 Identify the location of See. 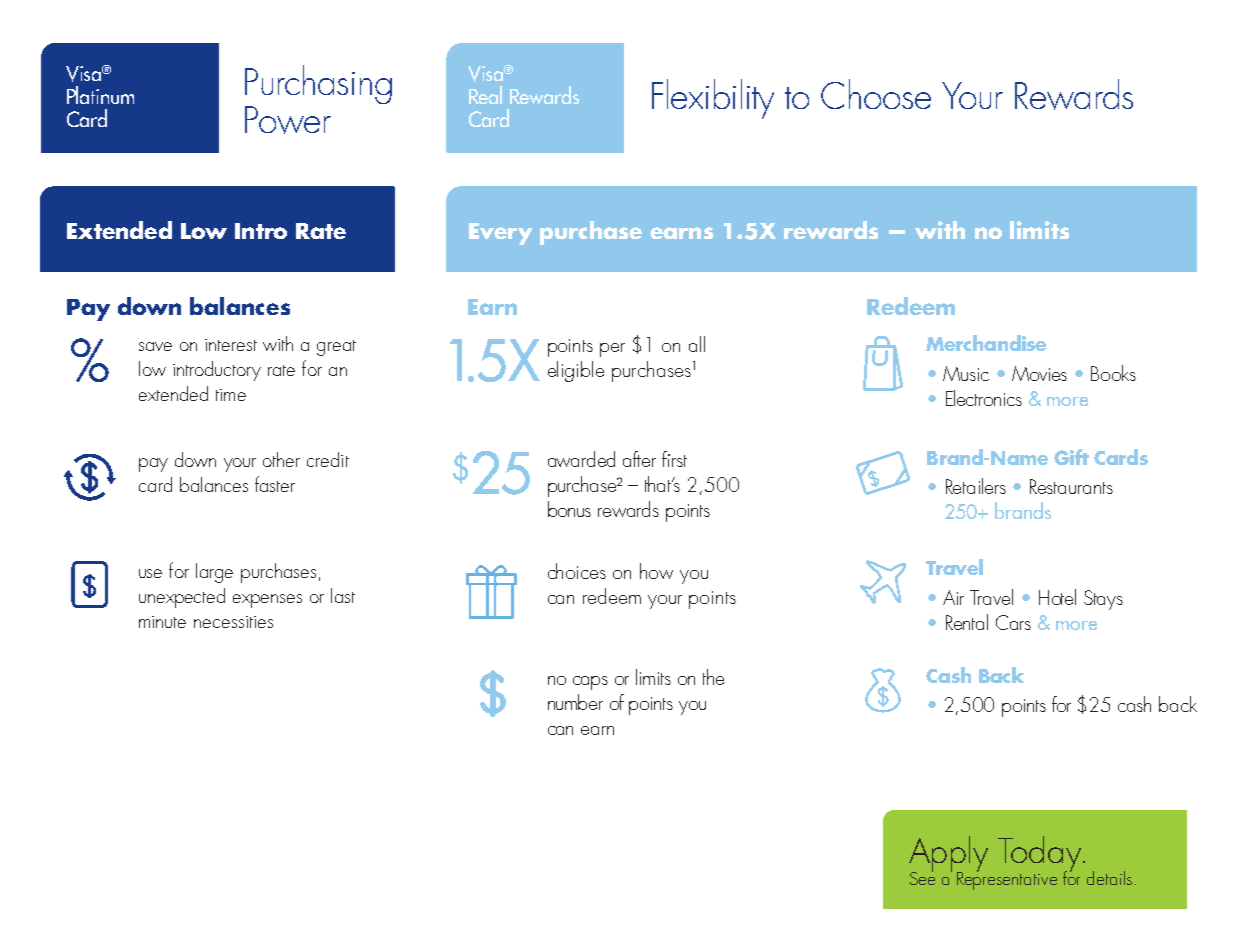
(922, 877).
